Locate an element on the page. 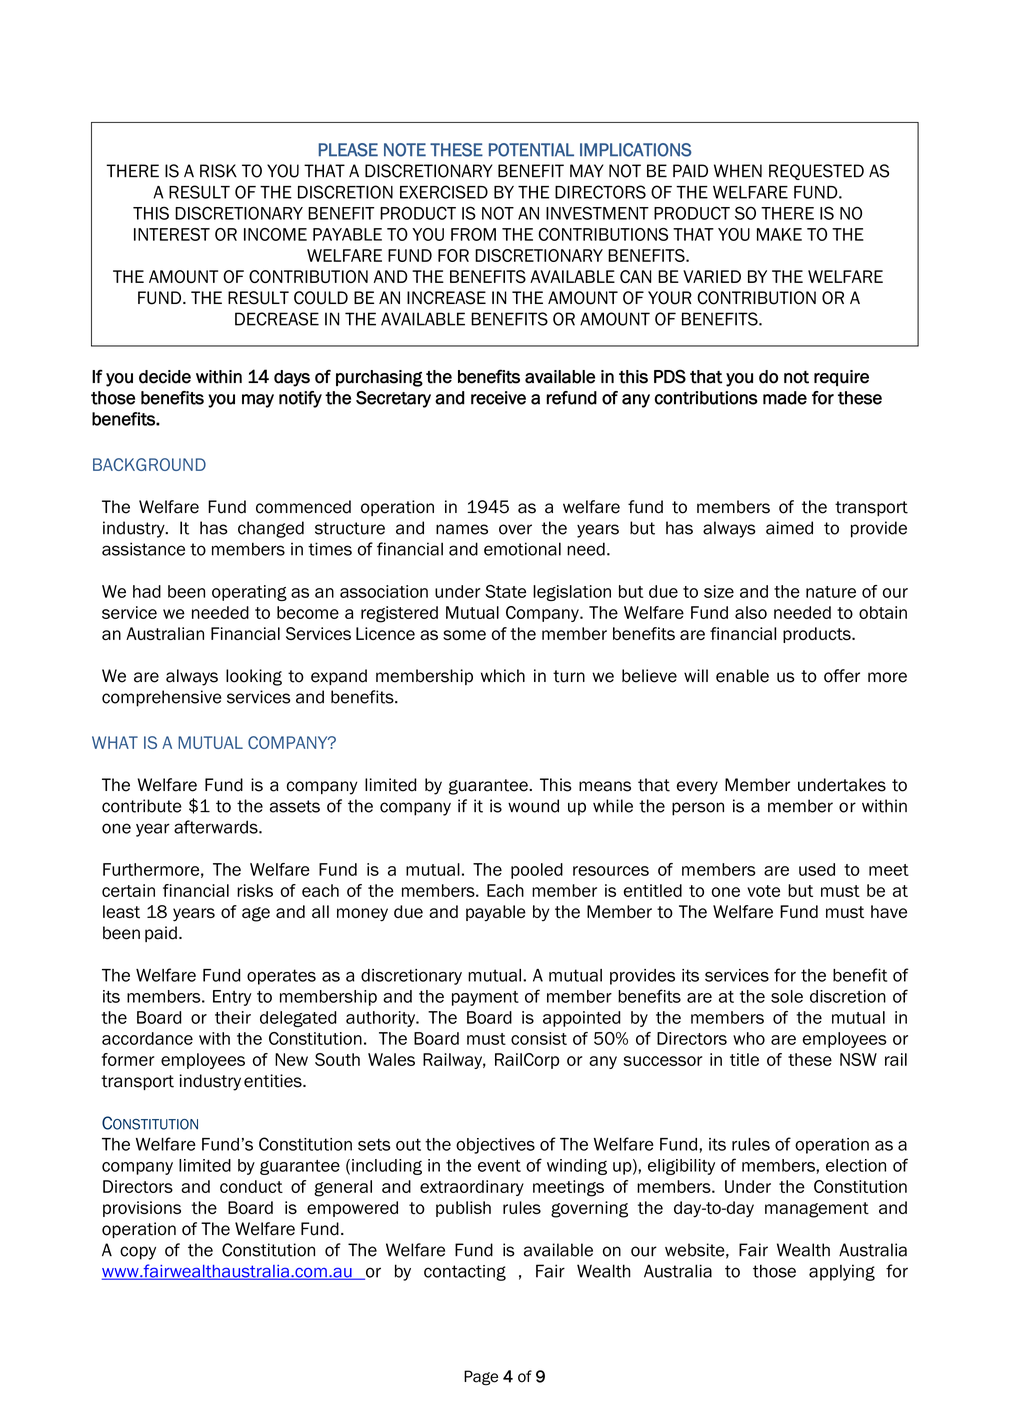 The width and height of the document is (1009, 1427). Entry is located at coordinates (232, 998).
